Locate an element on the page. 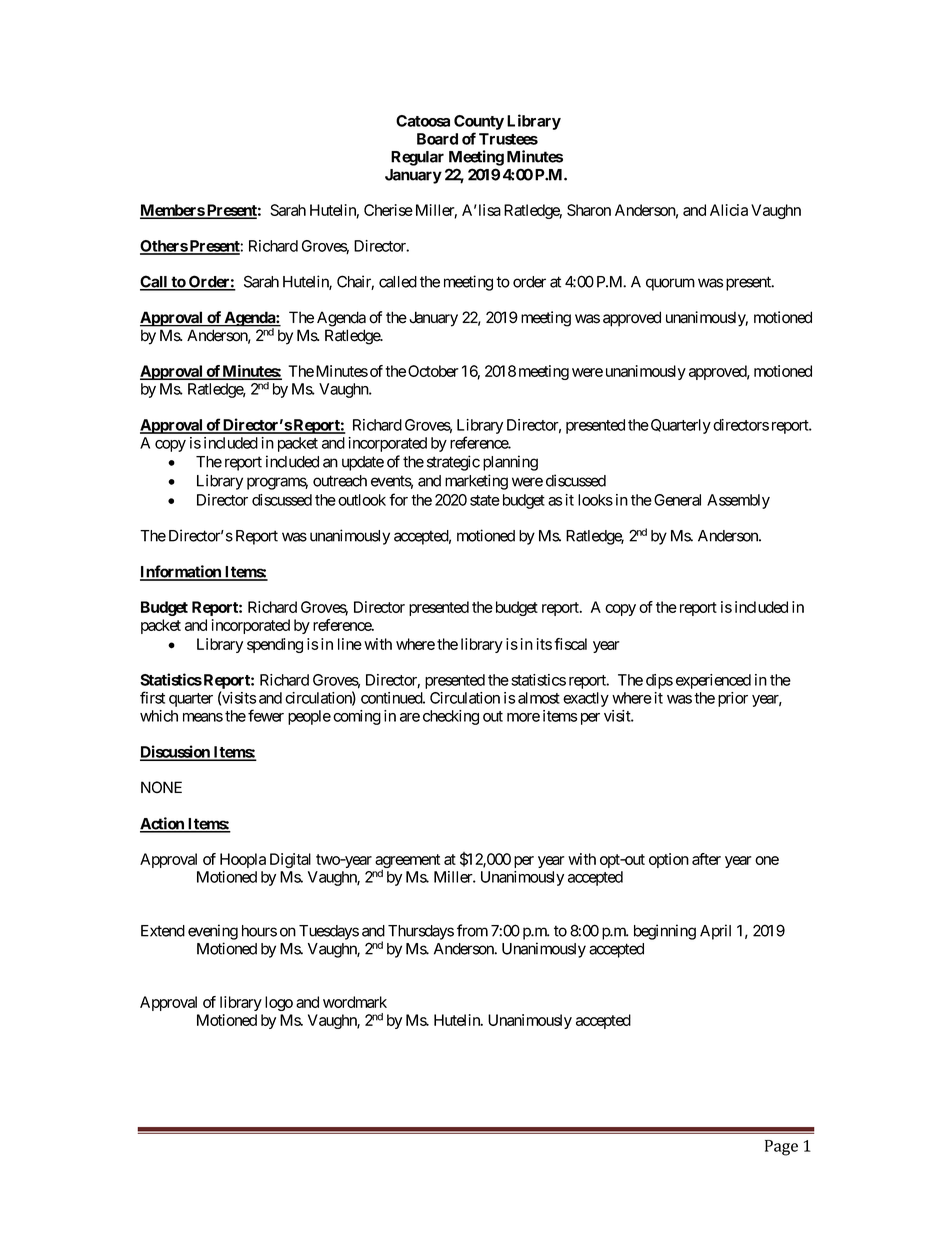 This page has width=952, height=1233. state is located at coordinates (485, 500).
